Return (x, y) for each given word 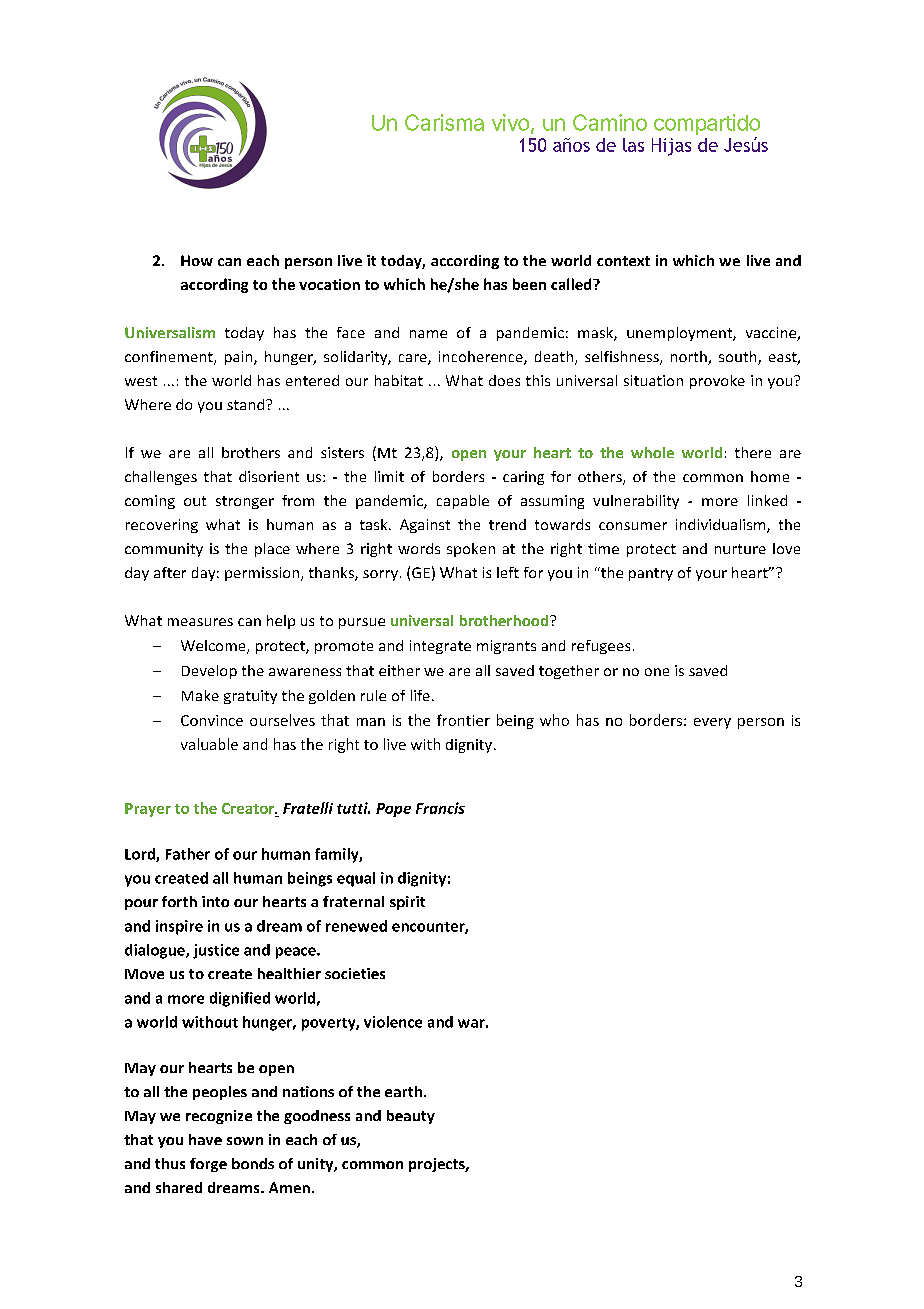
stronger (245, 502)
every (712, 723)
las (633, 145)
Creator (249, 808)
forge (208, 1165)
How (197, 260)
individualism (722, 526)
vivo (510, 122)
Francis (440, 808)
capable (463, 502)
